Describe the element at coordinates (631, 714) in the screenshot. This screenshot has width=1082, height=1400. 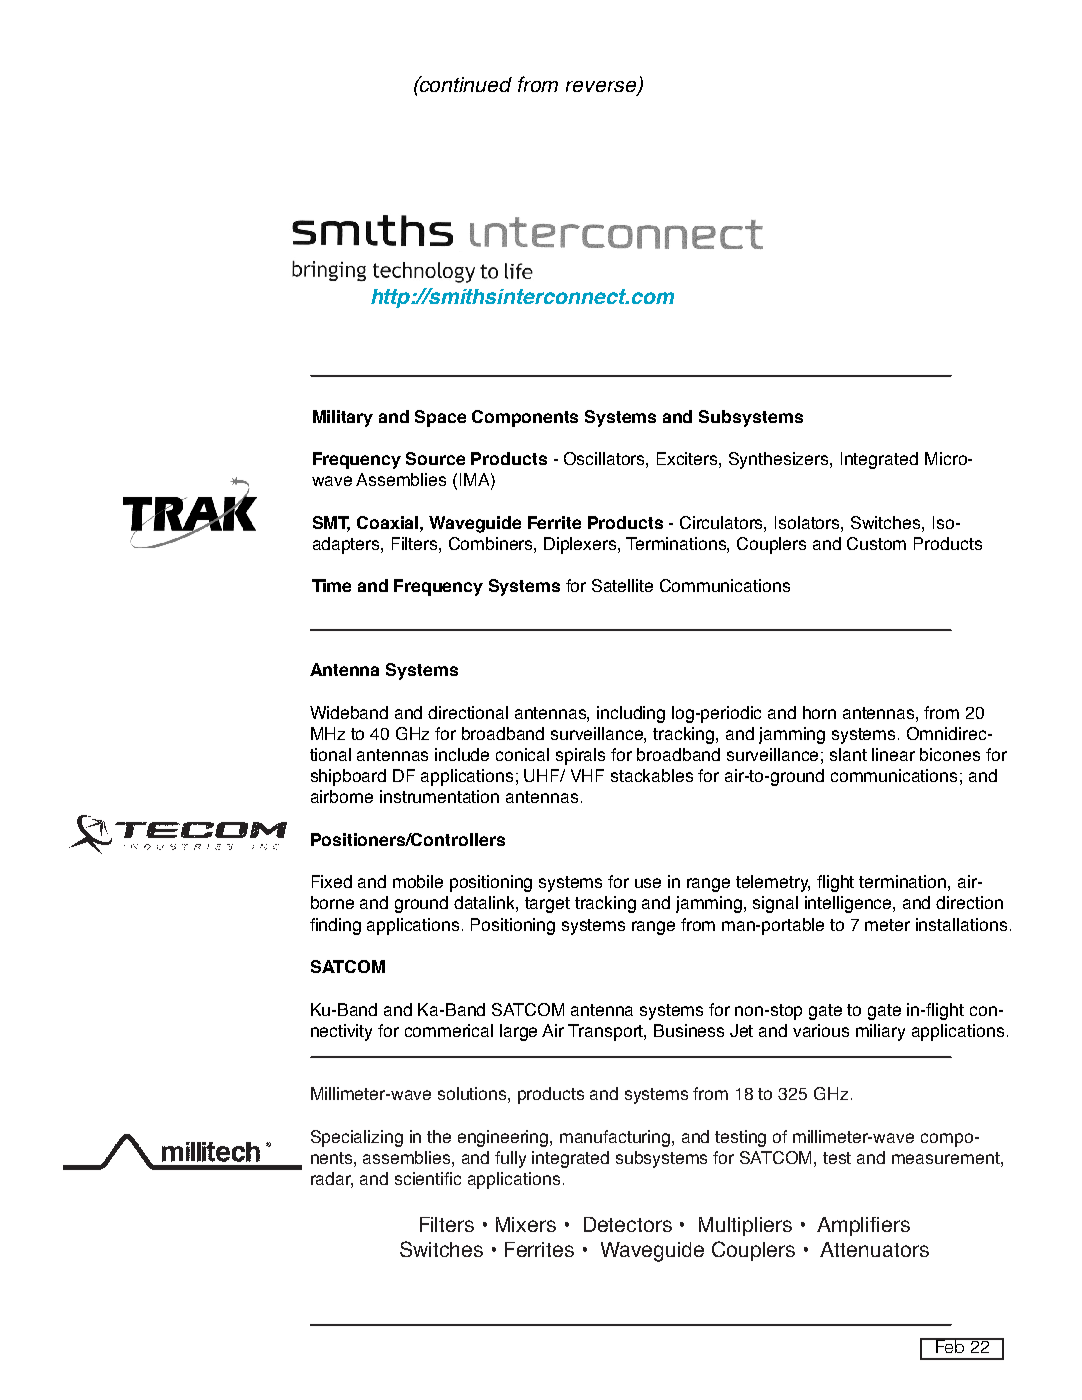
I see `including` at that location.
